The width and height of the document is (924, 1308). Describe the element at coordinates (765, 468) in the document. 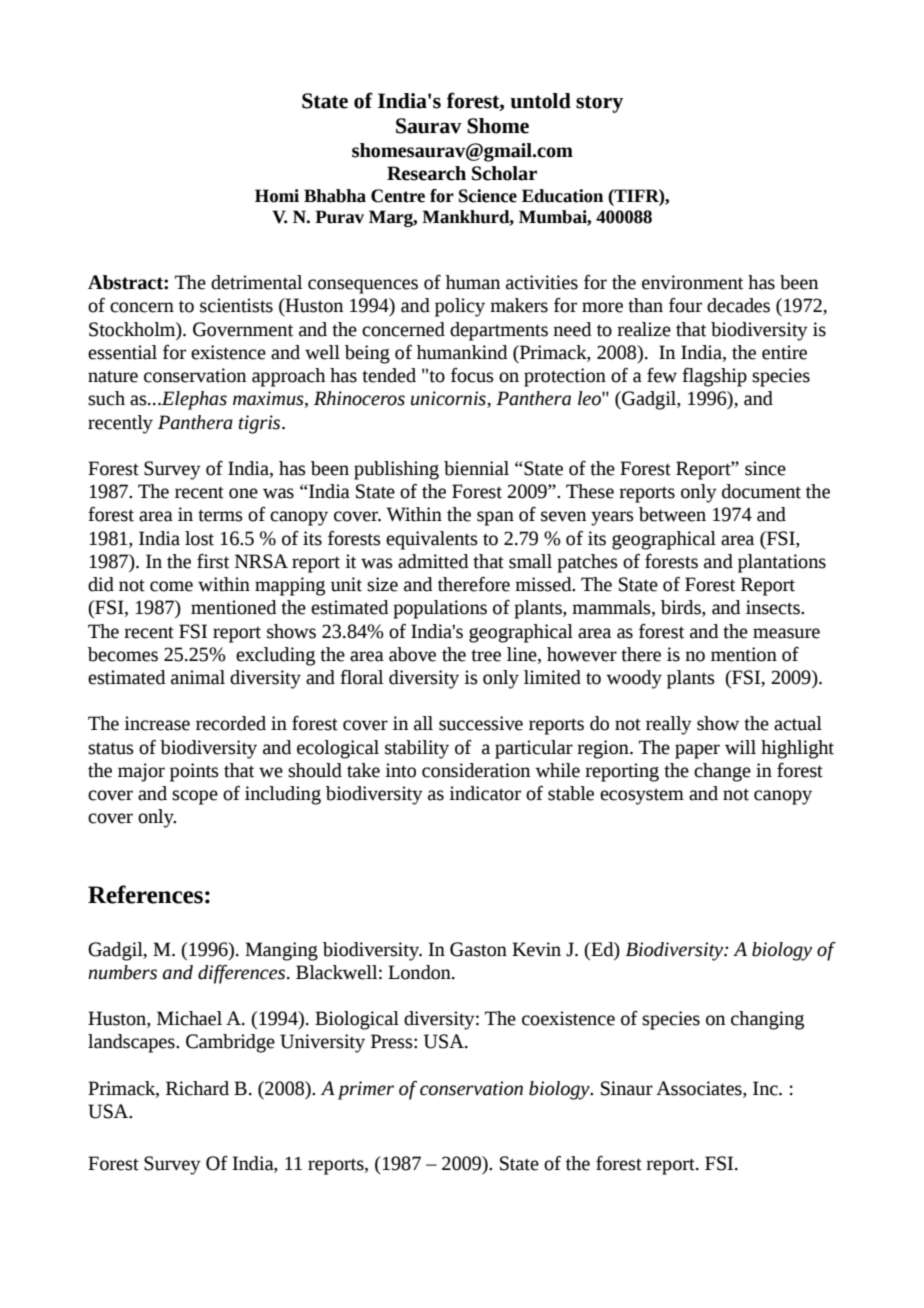

I see `since` at that location.
